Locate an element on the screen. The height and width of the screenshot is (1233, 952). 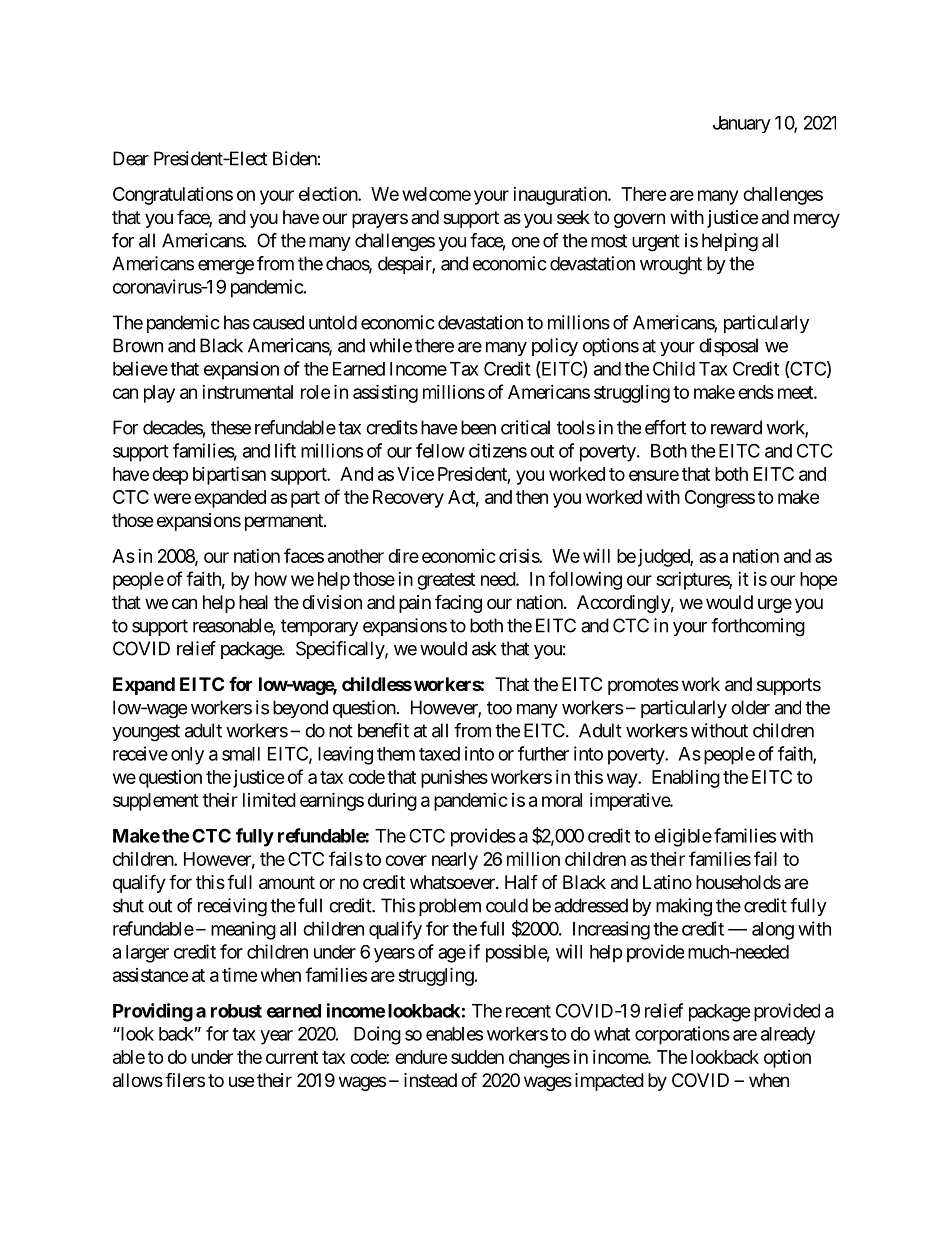
already is located at coordinates (788, 1036).
